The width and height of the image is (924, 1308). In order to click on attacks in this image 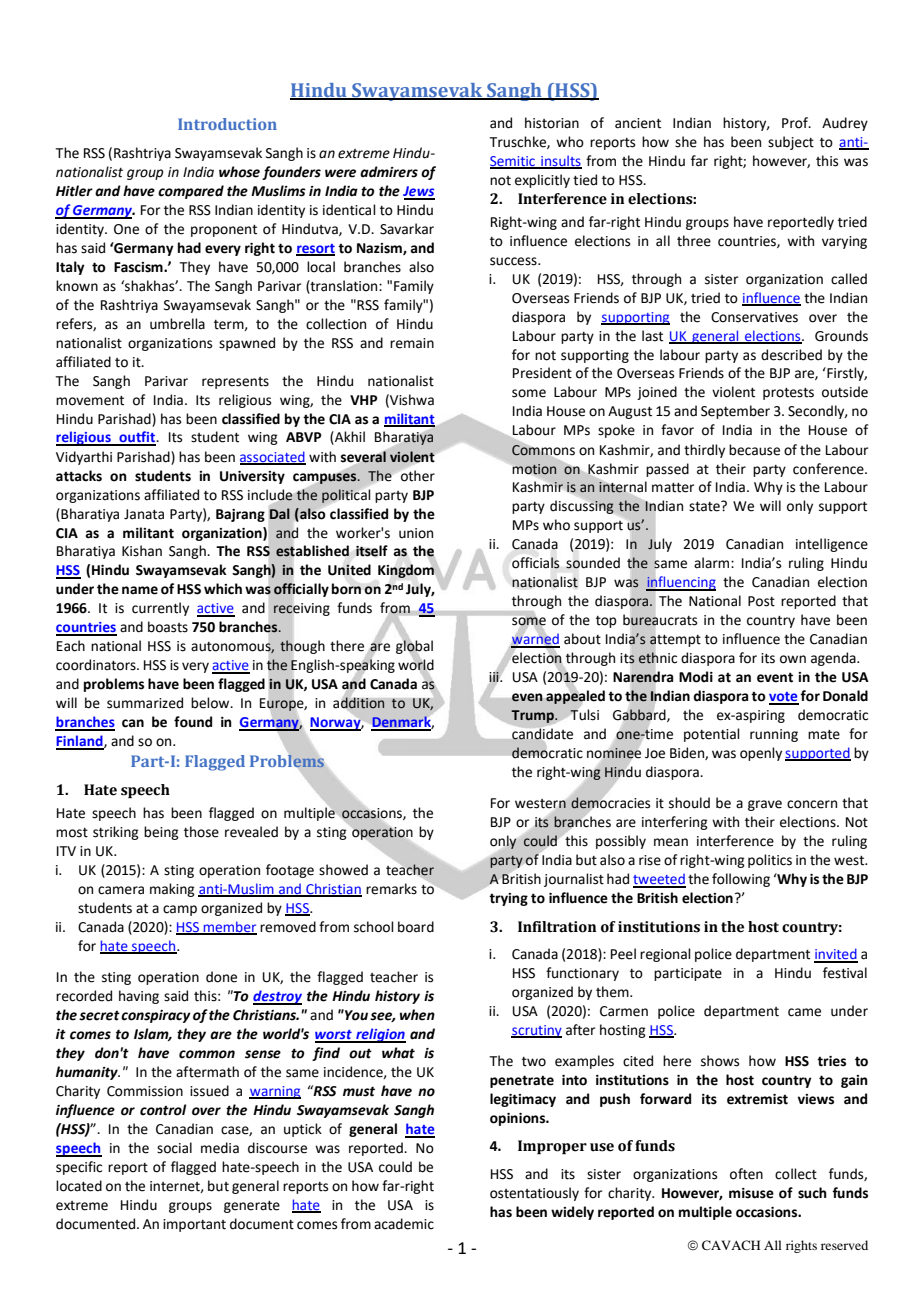, I will do `click(79, 476)`.
